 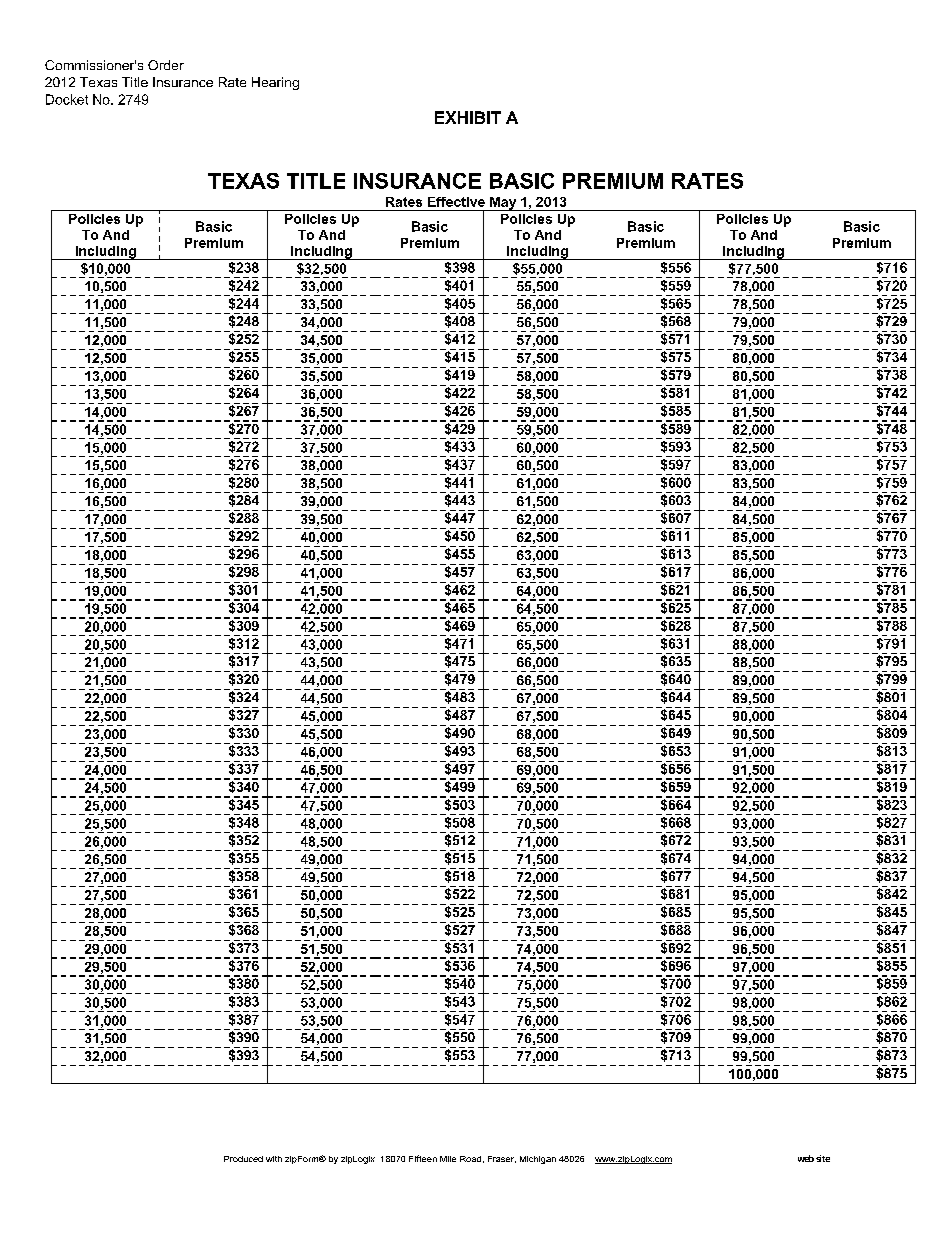 I want to click on EXHIBIT, so click(x=468, y=117).
